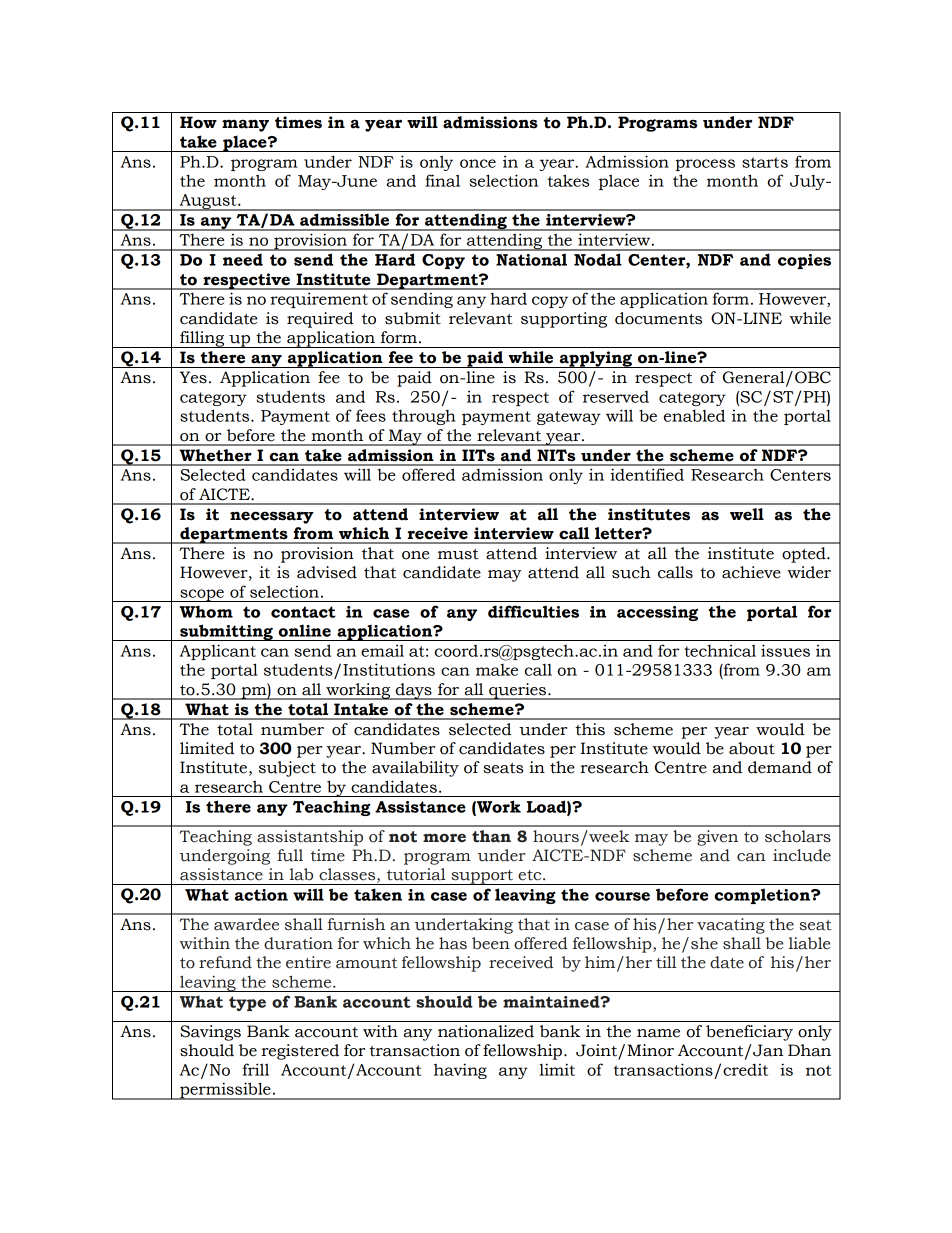  Describe the element at coordinates (303, 612) in the screenshot. I see `contact` at that location.
